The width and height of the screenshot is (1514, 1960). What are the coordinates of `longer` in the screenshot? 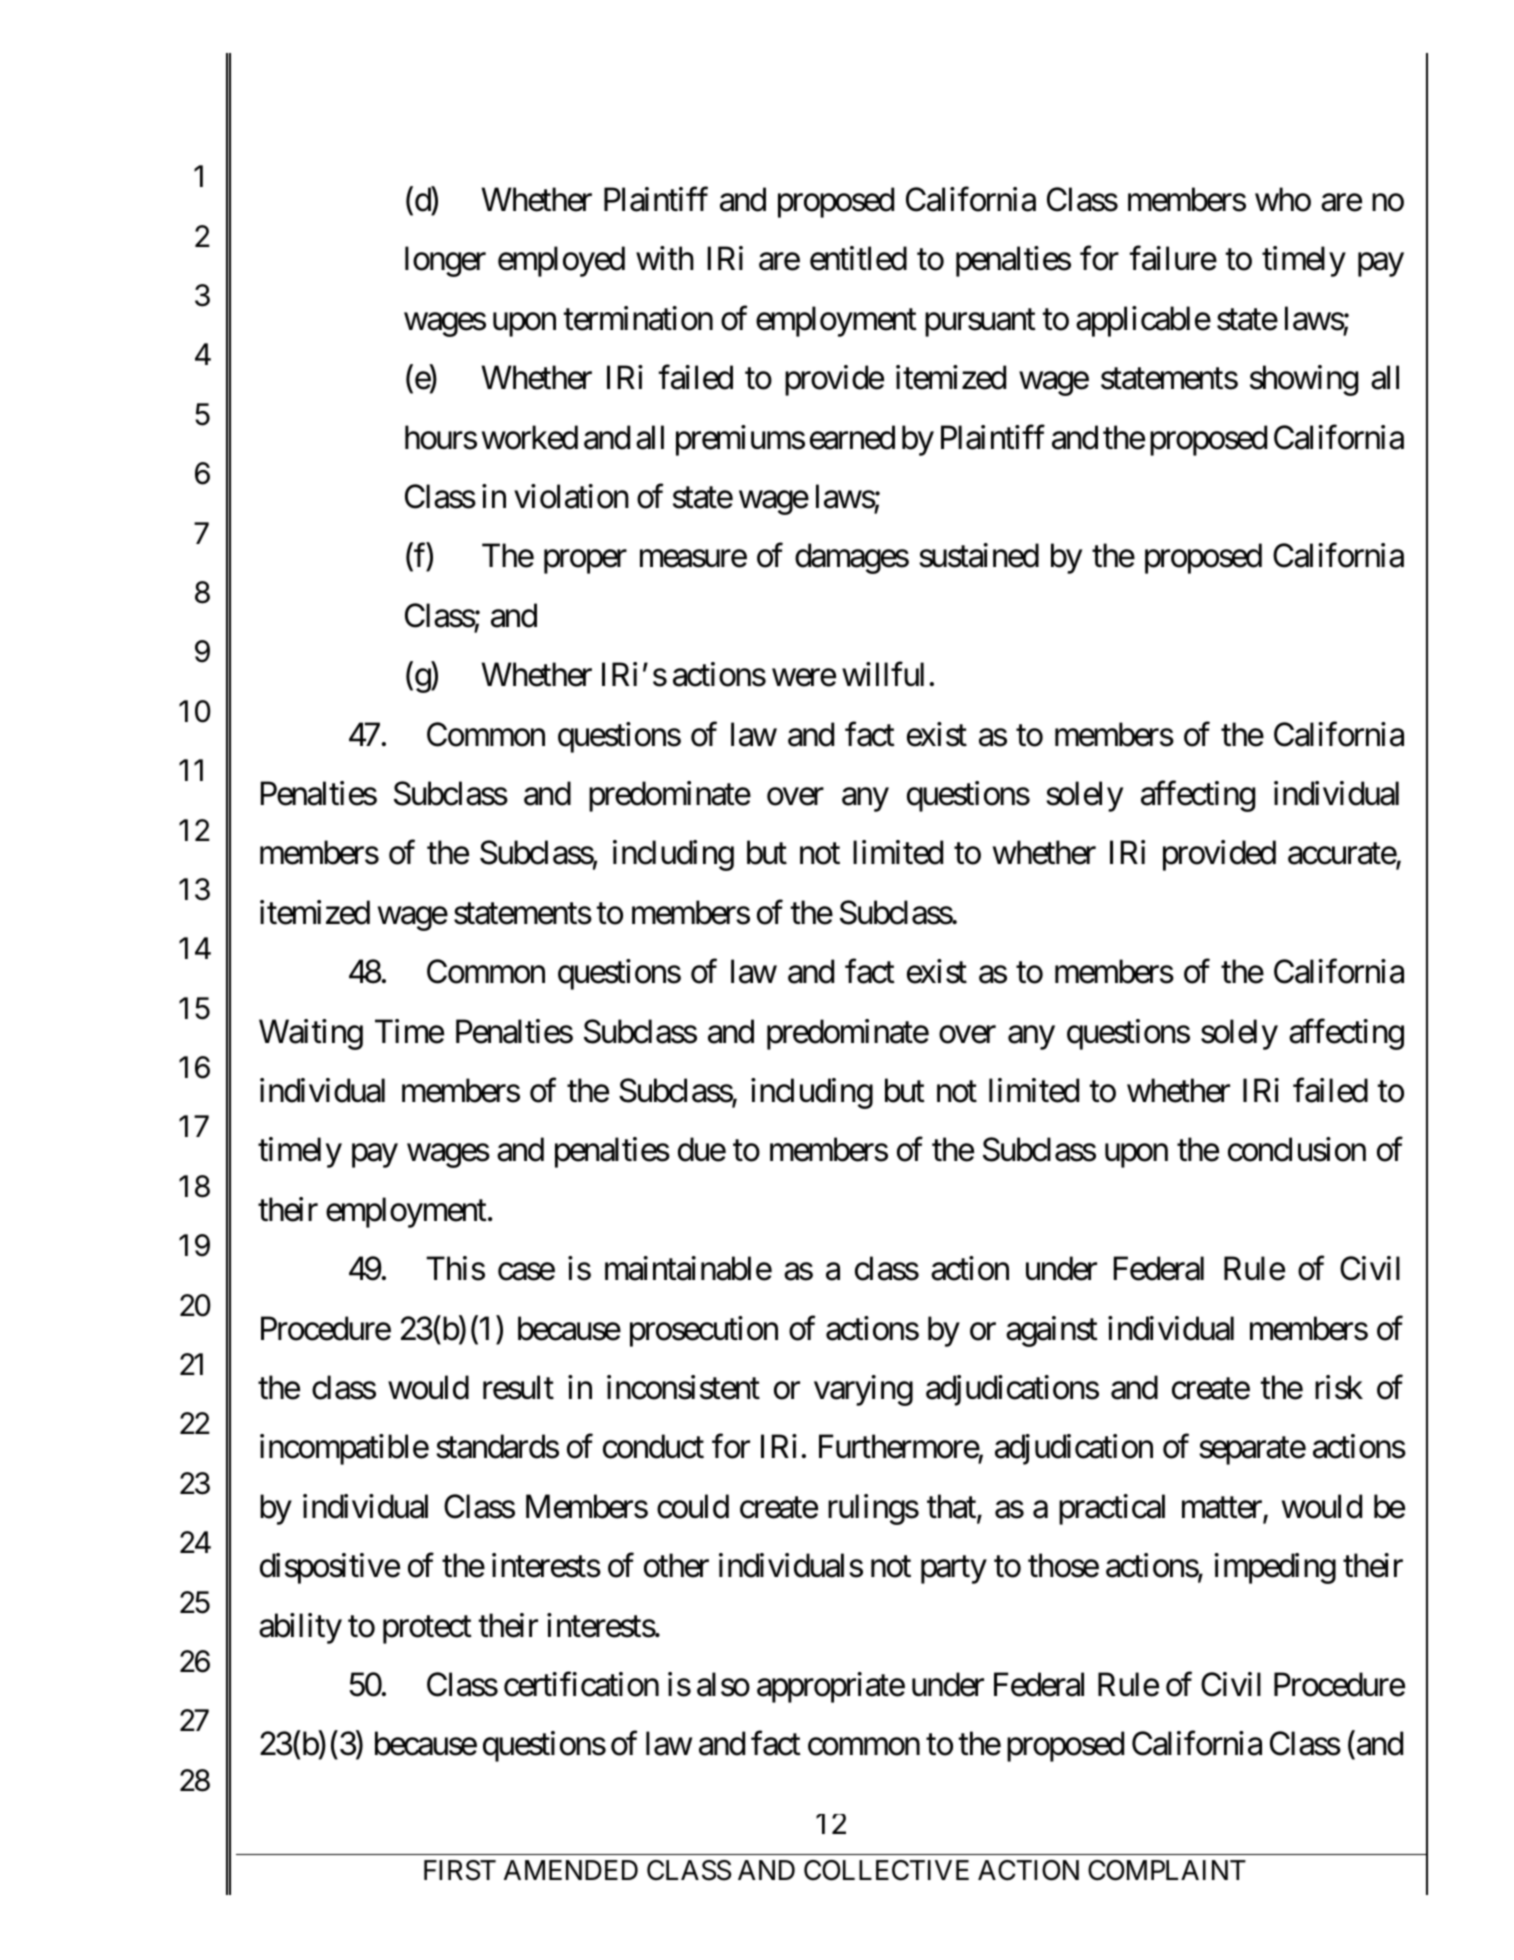 It's located at (445, 261).
